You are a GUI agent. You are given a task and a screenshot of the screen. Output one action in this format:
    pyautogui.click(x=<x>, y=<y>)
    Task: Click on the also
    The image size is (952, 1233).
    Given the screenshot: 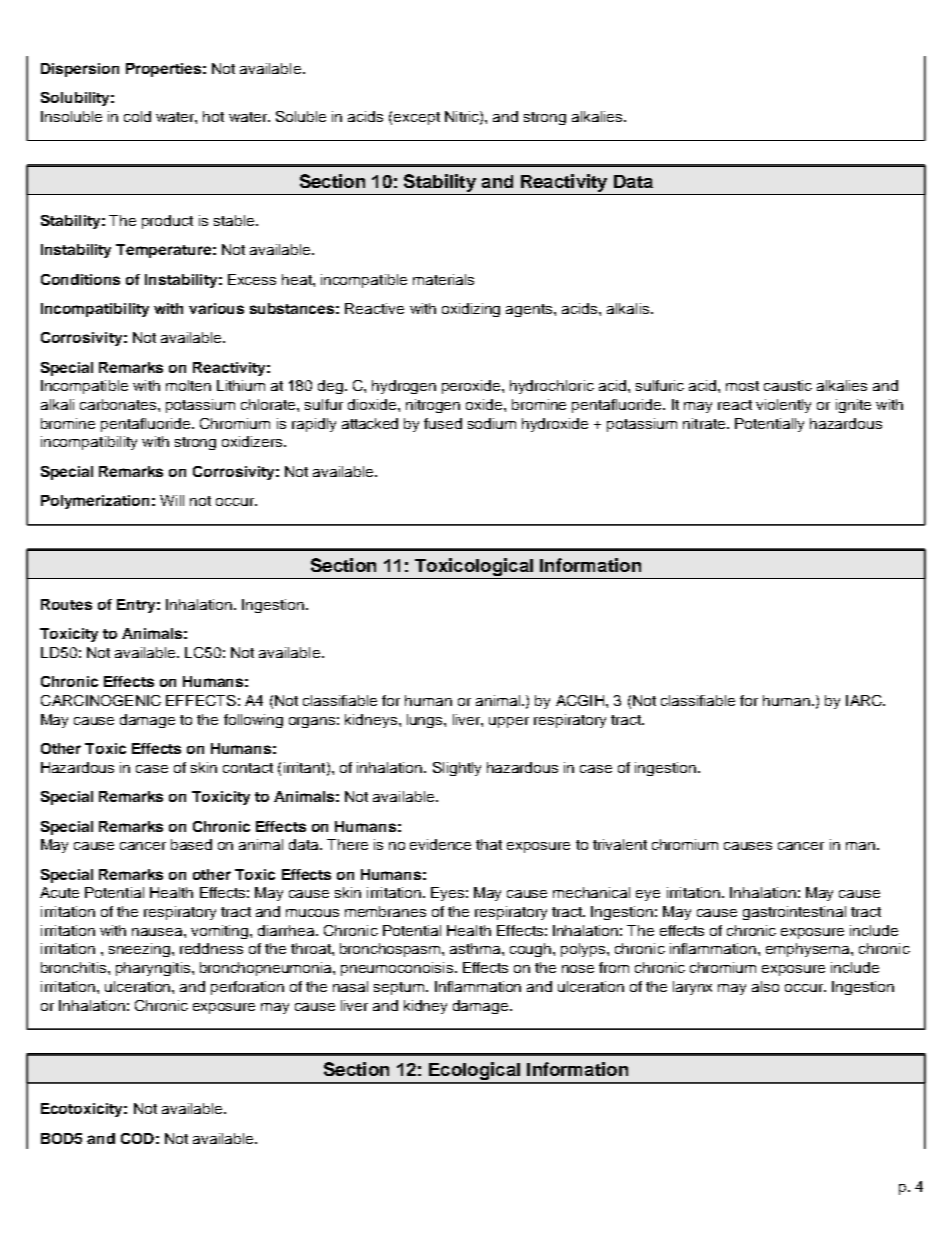 What is the action you would take?
    pyautogui.click(x=765, y=986)
